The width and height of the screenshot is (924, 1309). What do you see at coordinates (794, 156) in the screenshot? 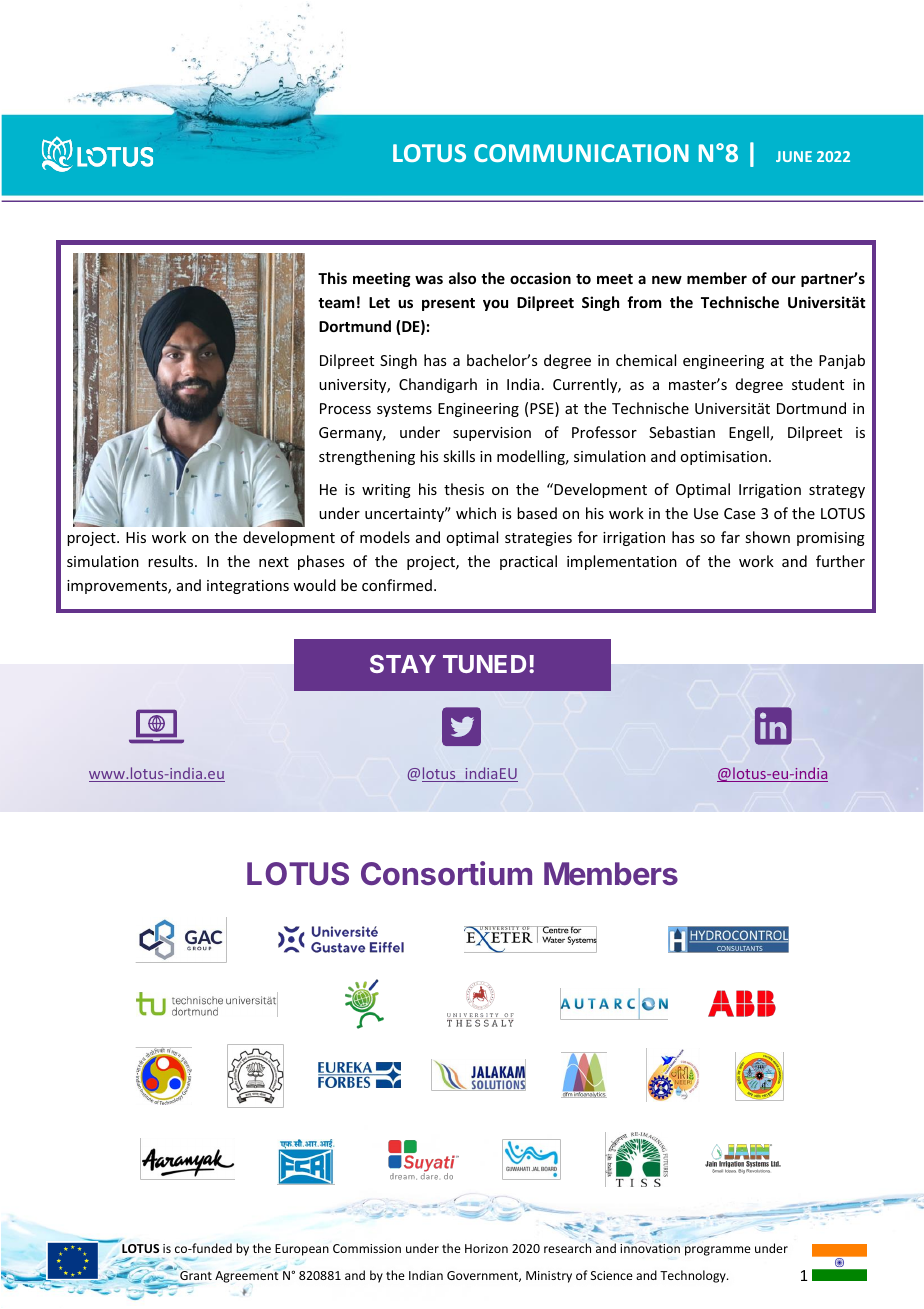
I see `JUNE` at bounding box center [794, 156].
